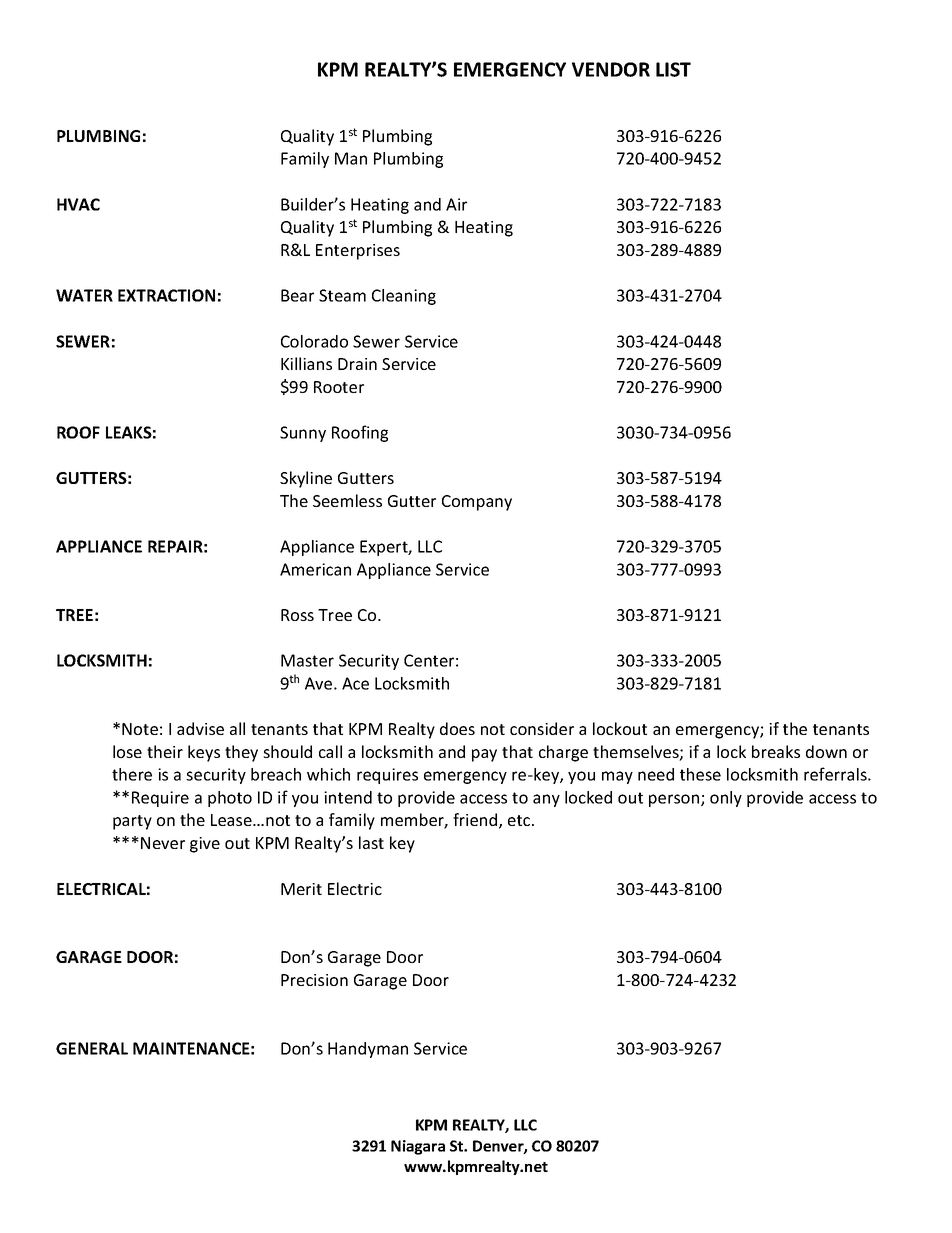 The width and height of the document is (952, 1233). What do you see at coordinates (92, 1048) in the document?
I see `GENERAL` at bounding box center [92, 1048].
